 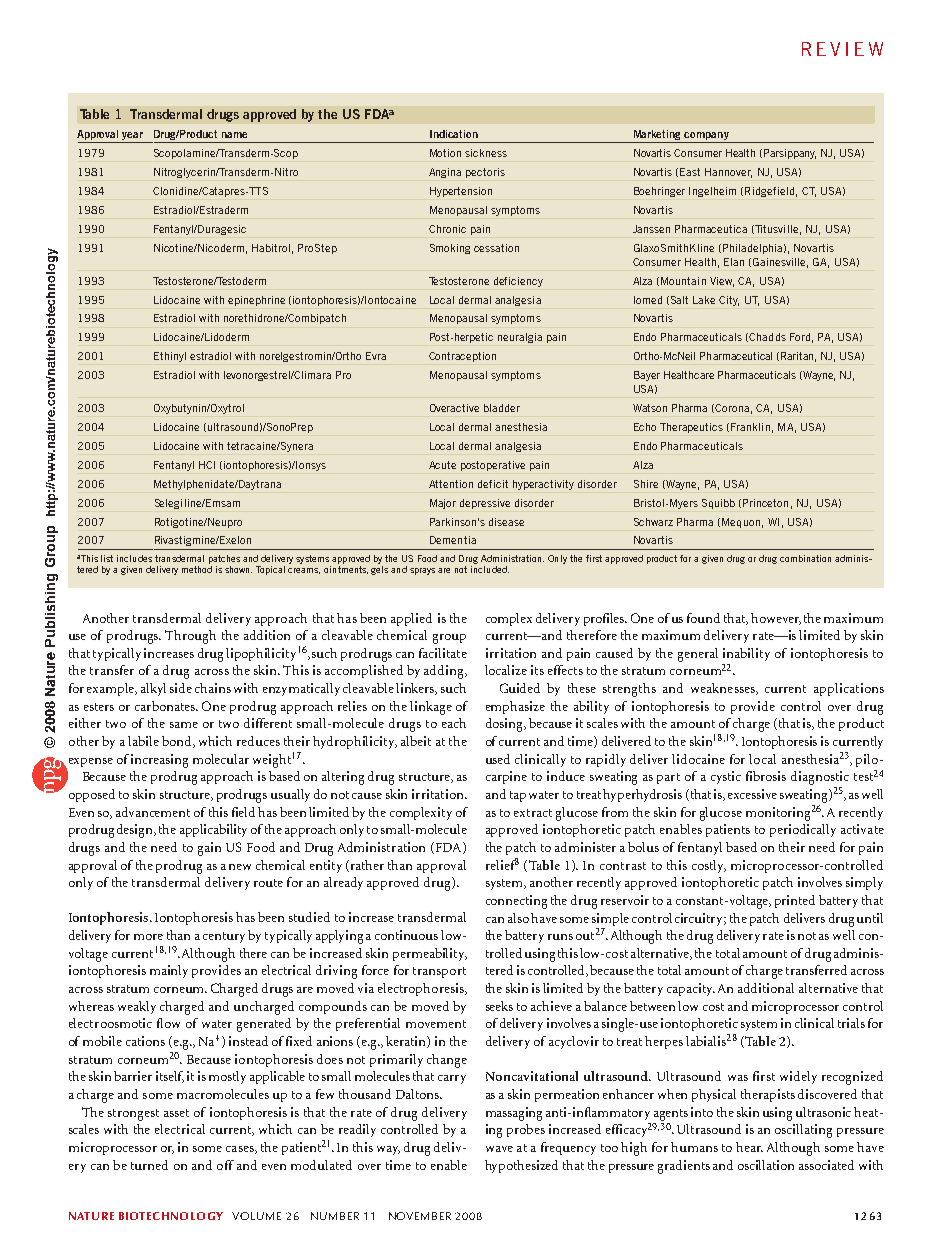 I want to click on mainly, so click(x=169, y=971).
